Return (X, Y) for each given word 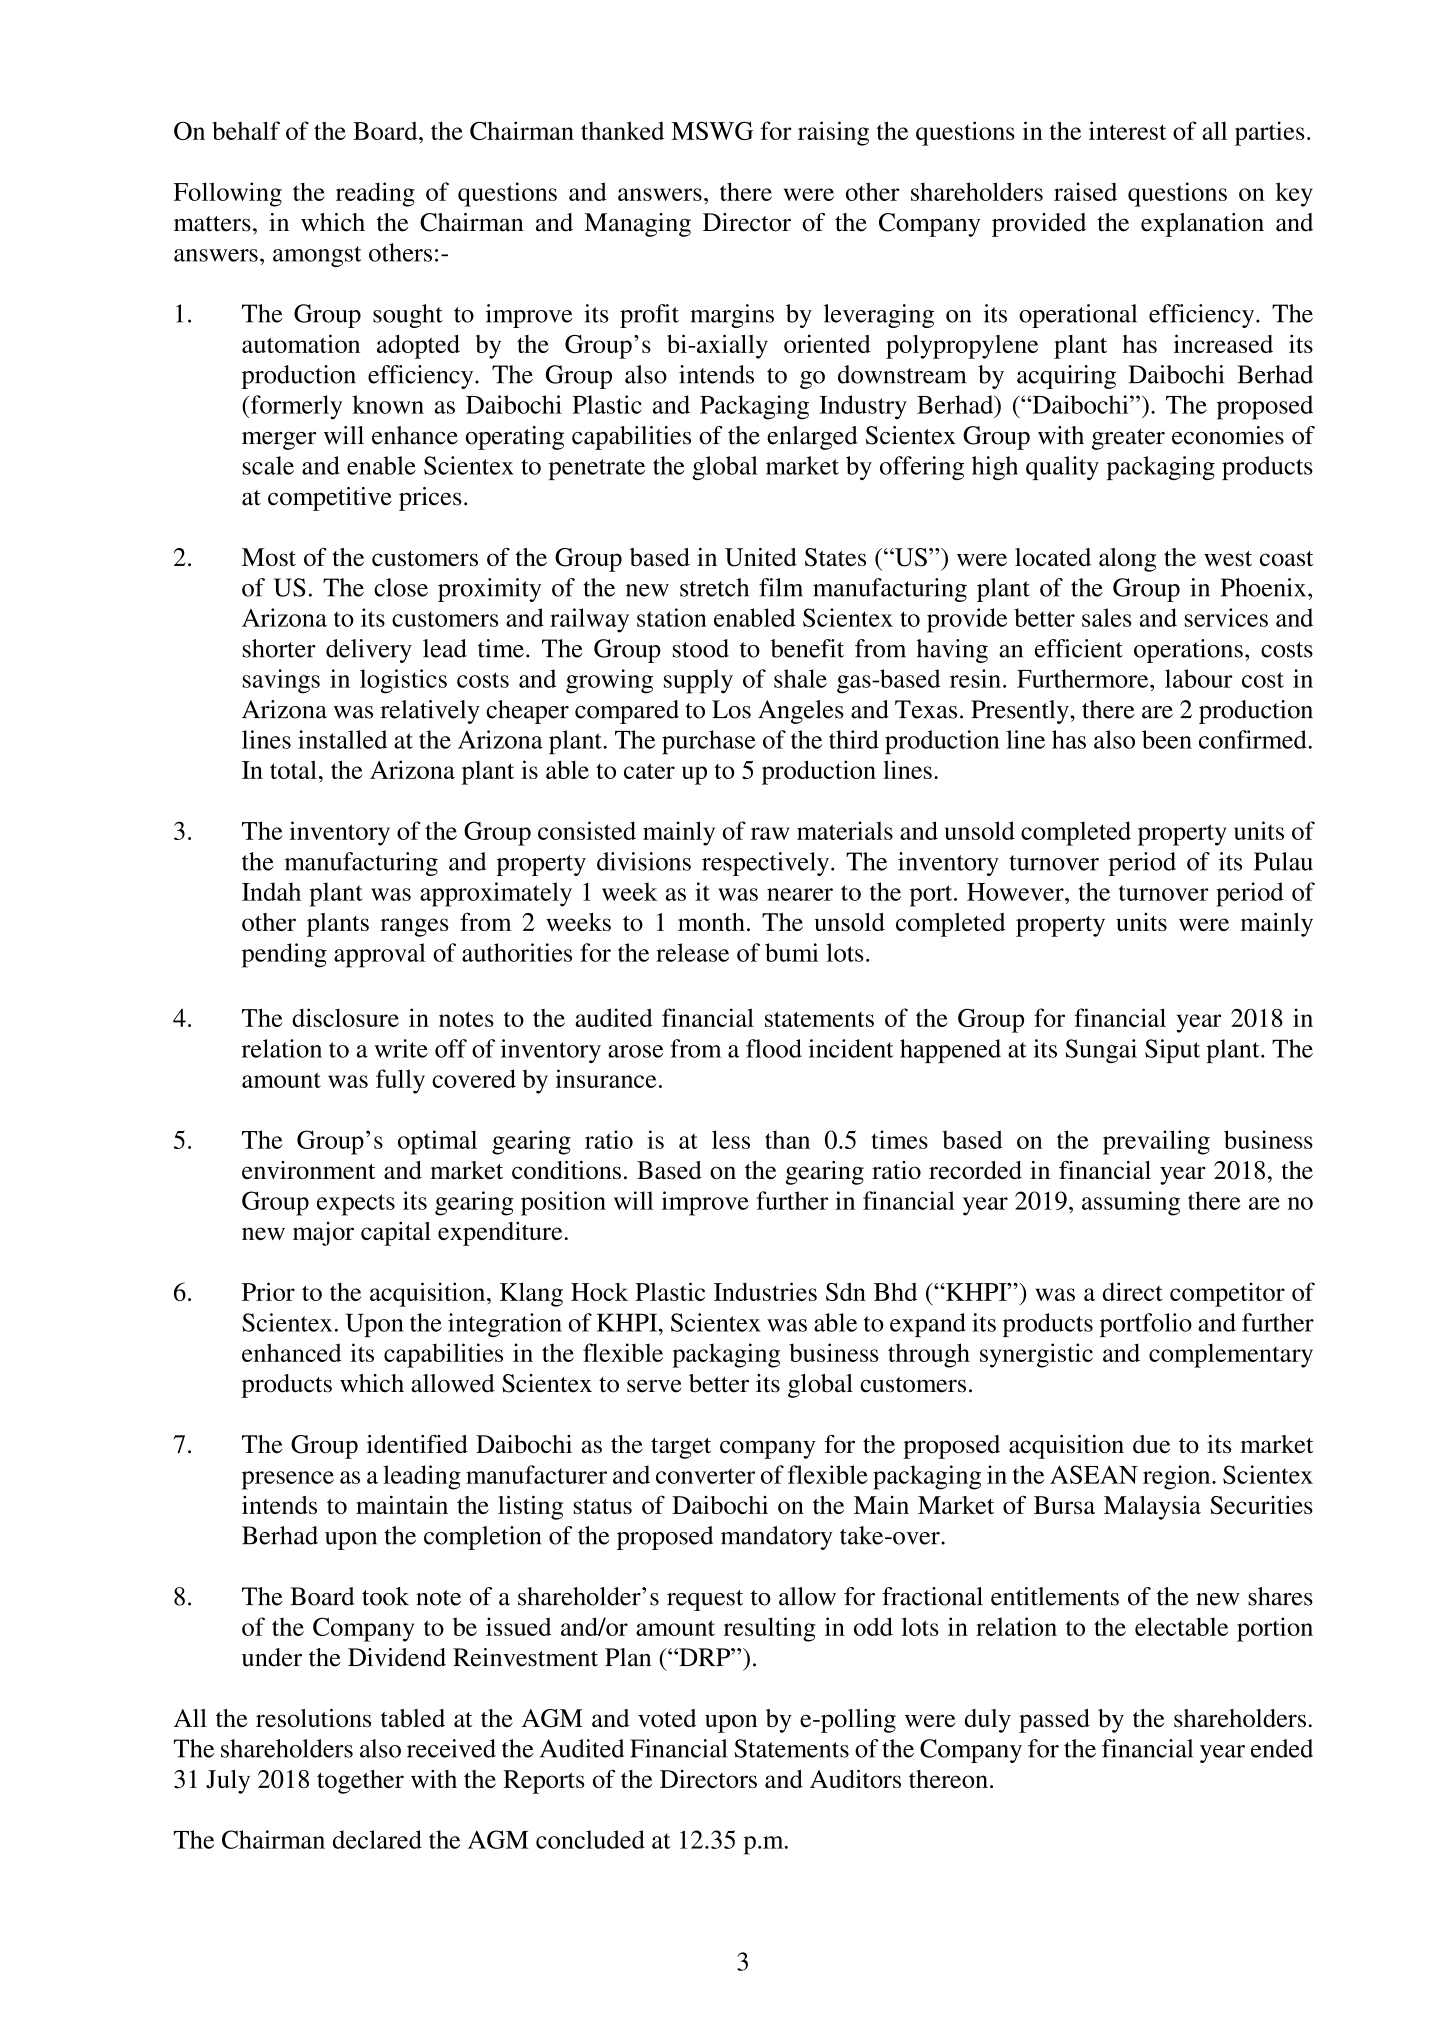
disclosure (345, 1017)
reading (375, 194)
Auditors (855, 1778)
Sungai (1101, 1051)
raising (833, 133)
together (360, 1782)
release (692, 952)
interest (1127, 130)
